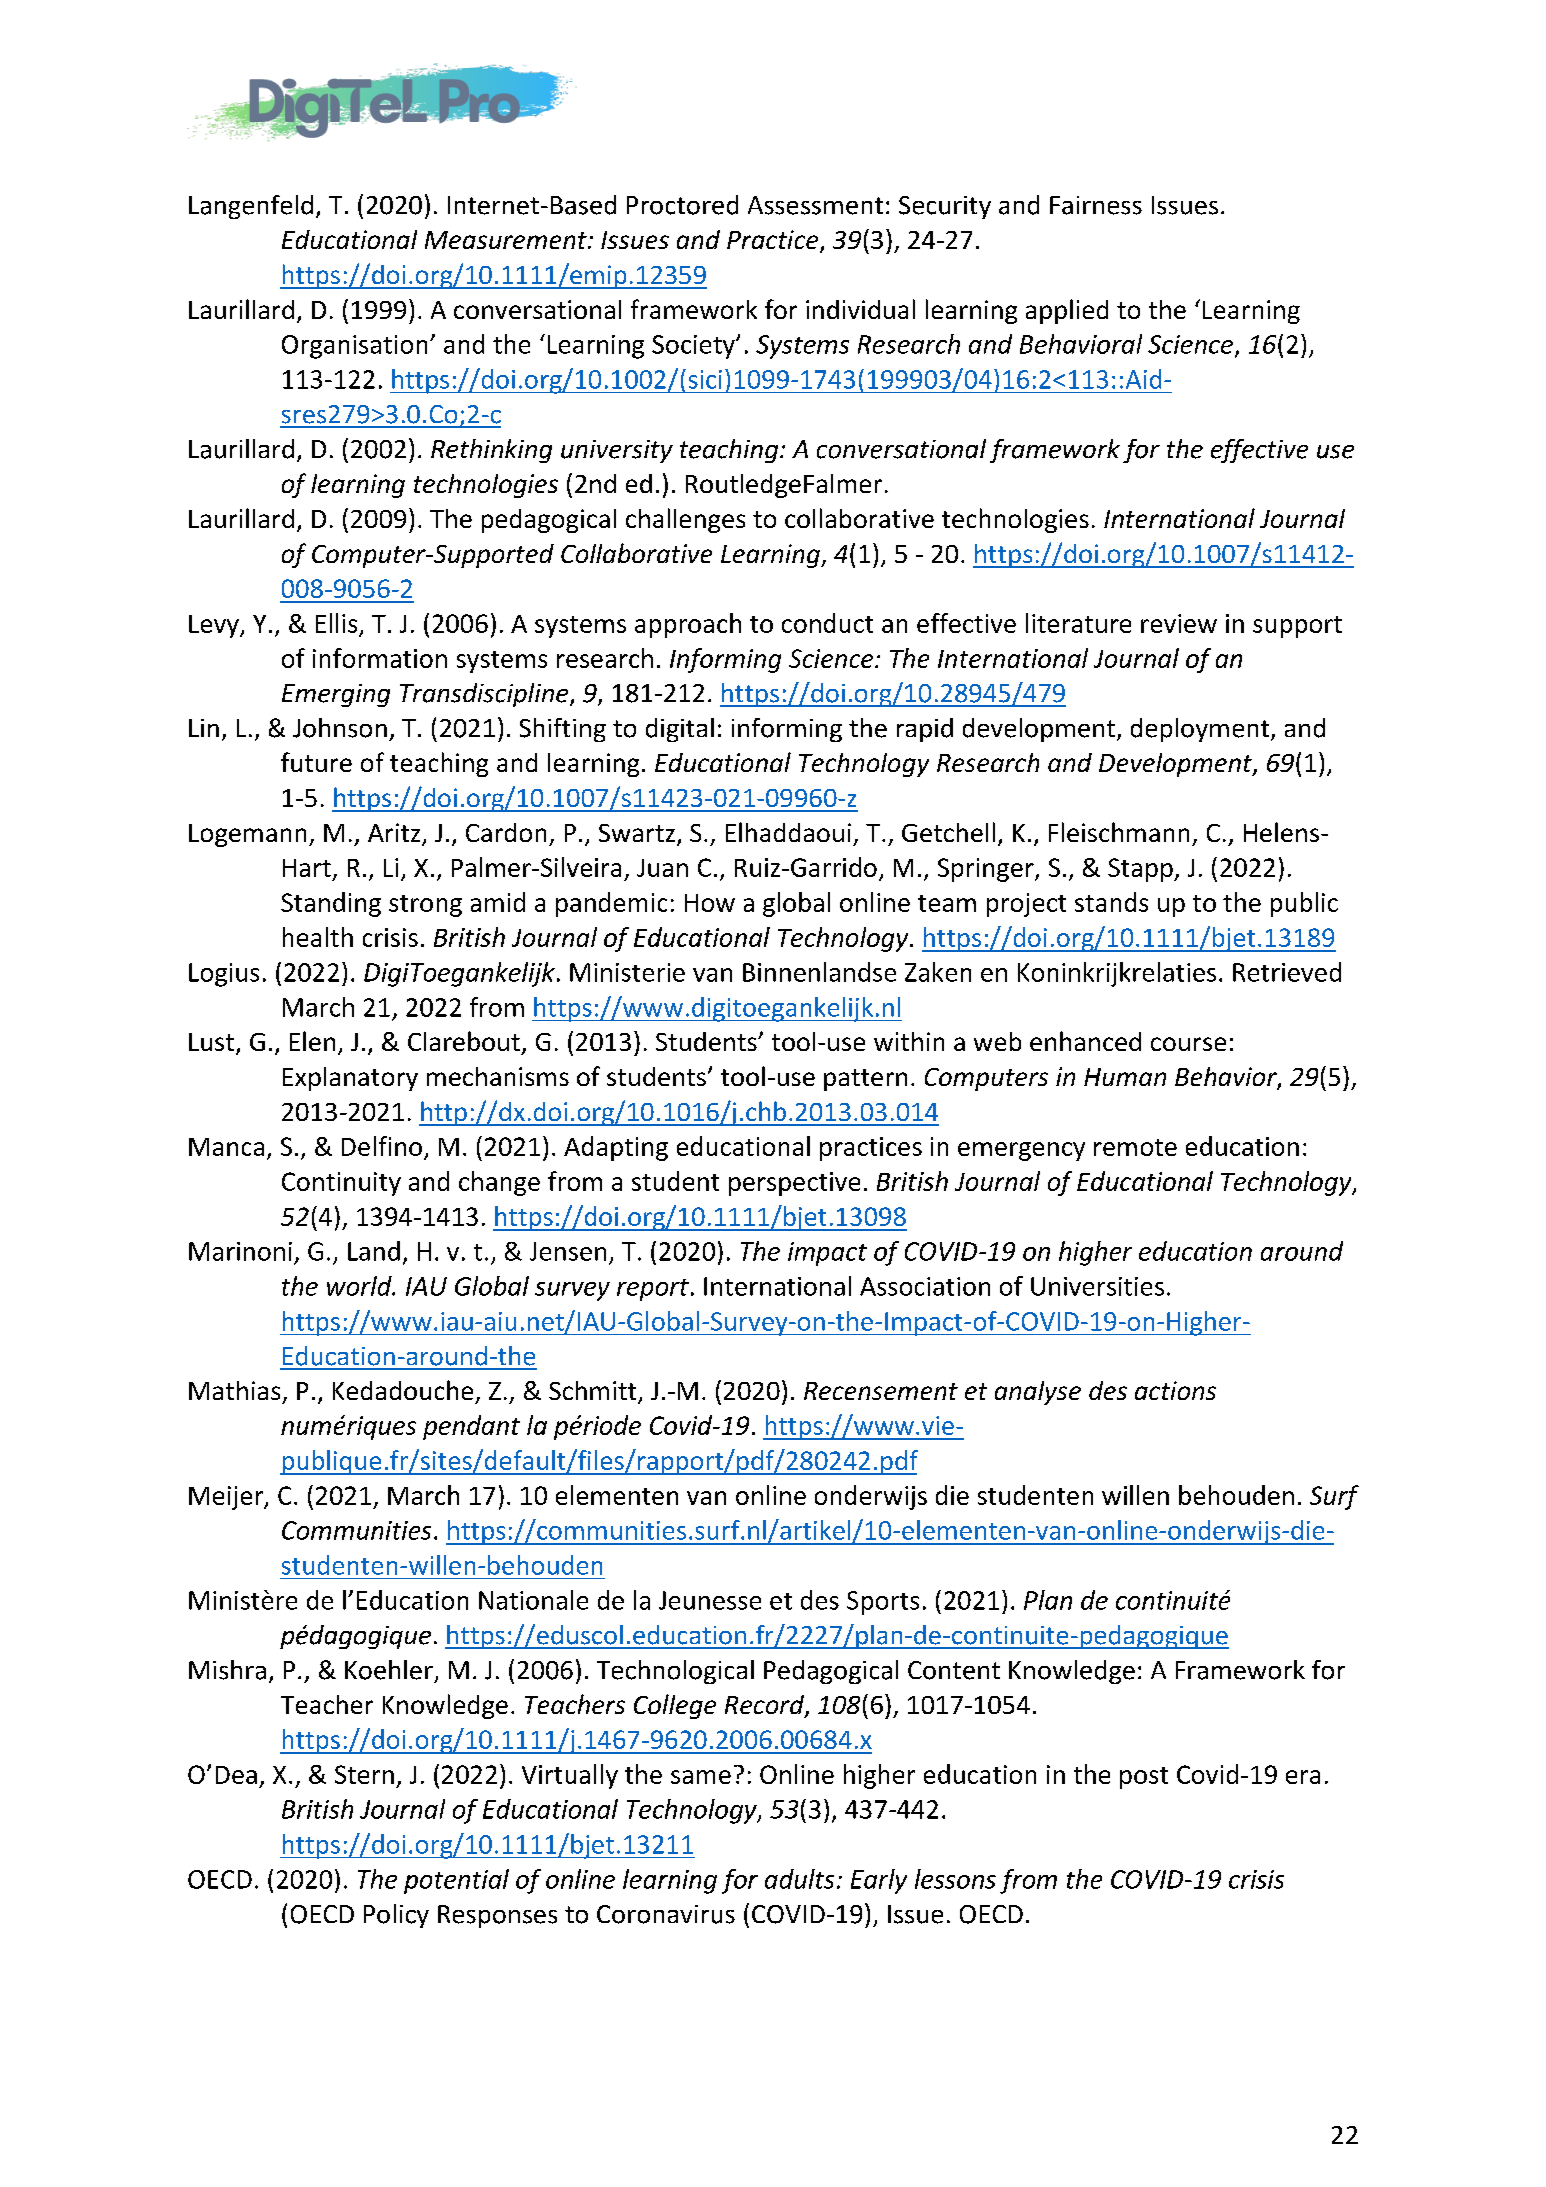 The width and height of the screenshot is (1546, 2187). What do you see at coordinates (1179, 623) in the screenshot?
I see `review` at bounding box center [1179, 623].
